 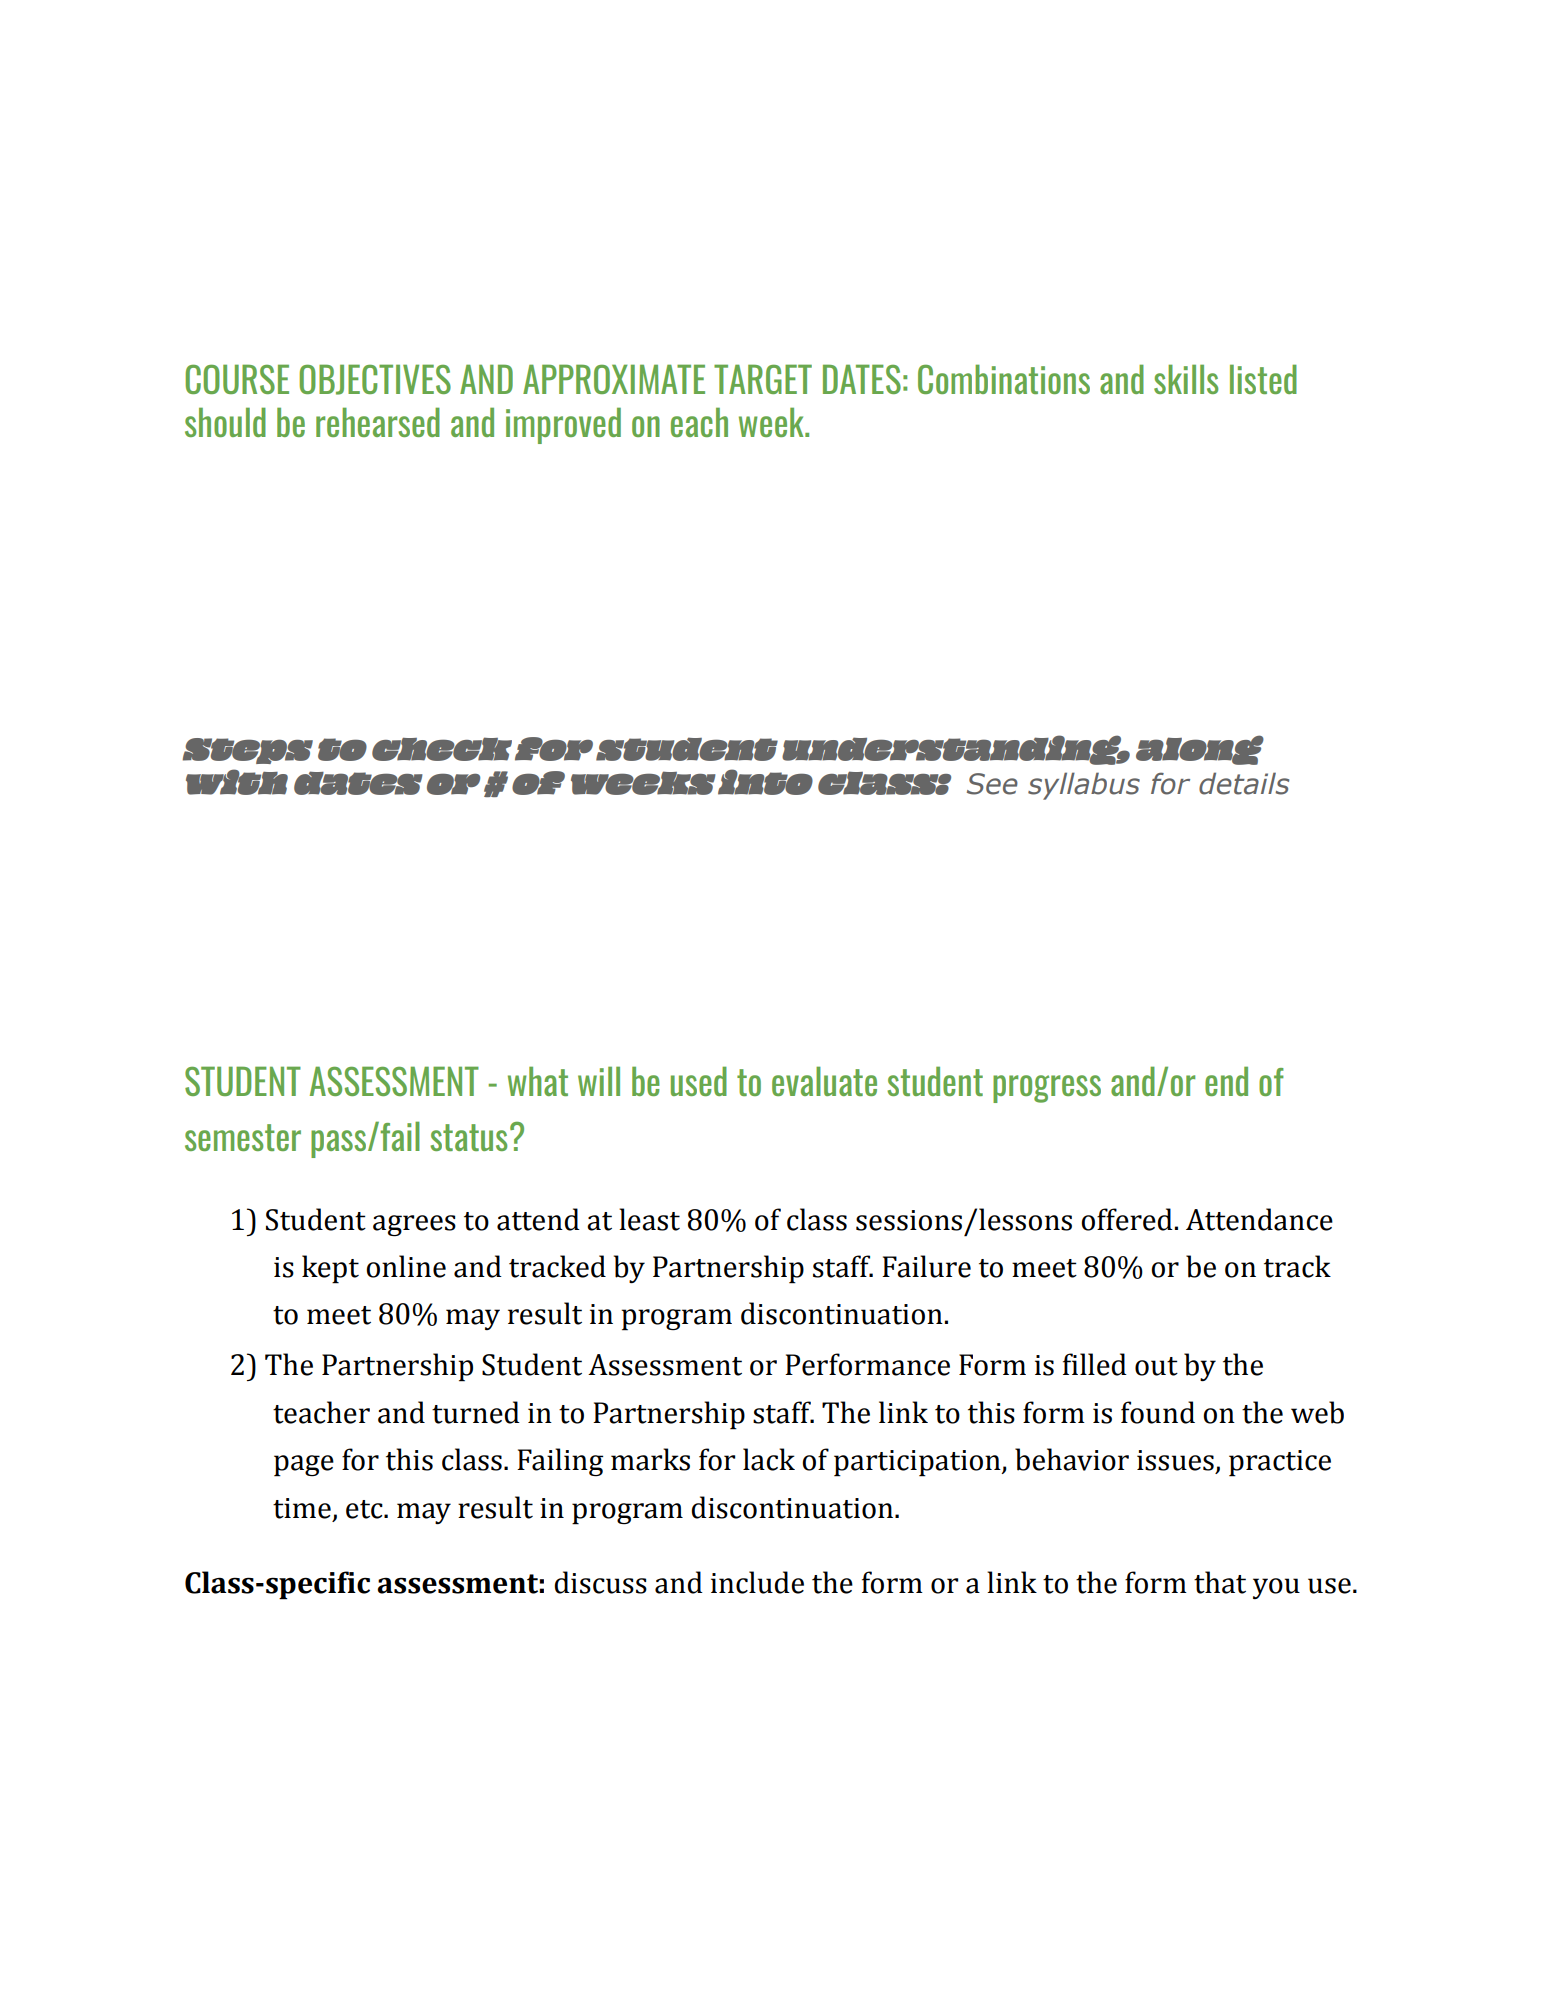 What do you see at coordinates (763, 379) in the screenshot?
I see `TARGET` at bounding box center [763, 379].
